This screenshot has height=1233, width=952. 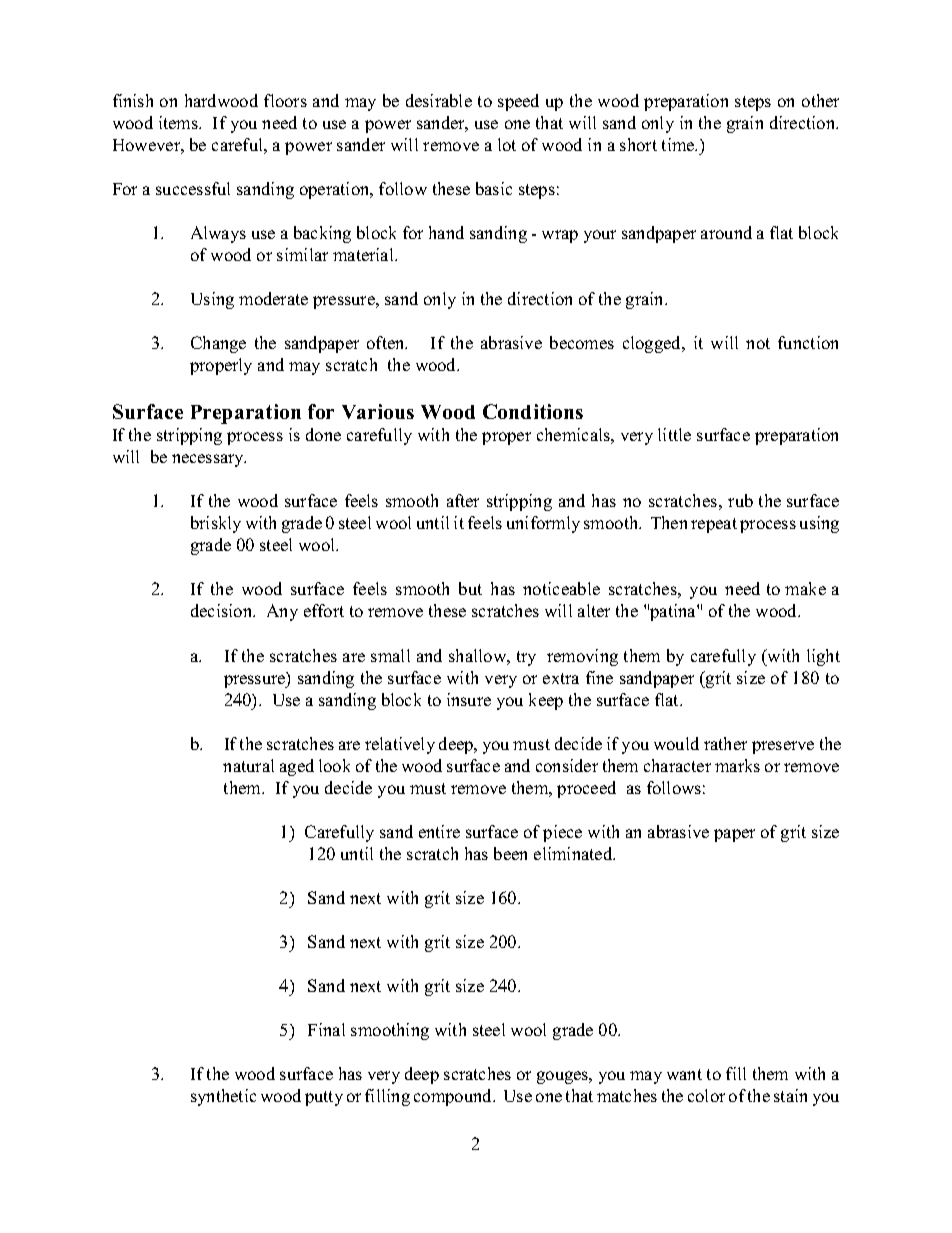 What do you see at coordinates (507, 144) in the screenshot?
I see `lot` at bounding box center [507, 144].
